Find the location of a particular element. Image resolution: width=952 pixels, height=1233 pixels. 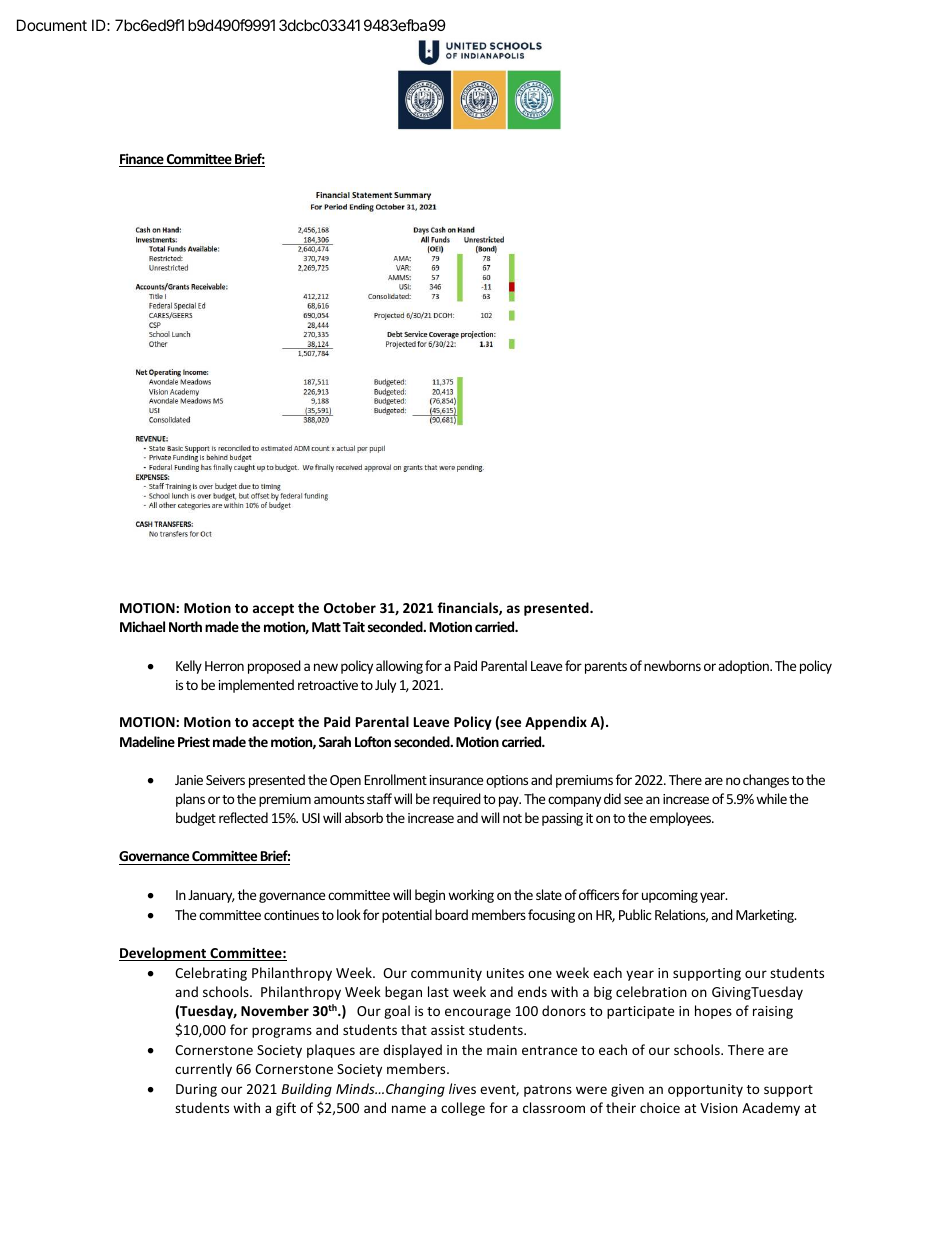

displayed is located at coordinates (412, 1051).
